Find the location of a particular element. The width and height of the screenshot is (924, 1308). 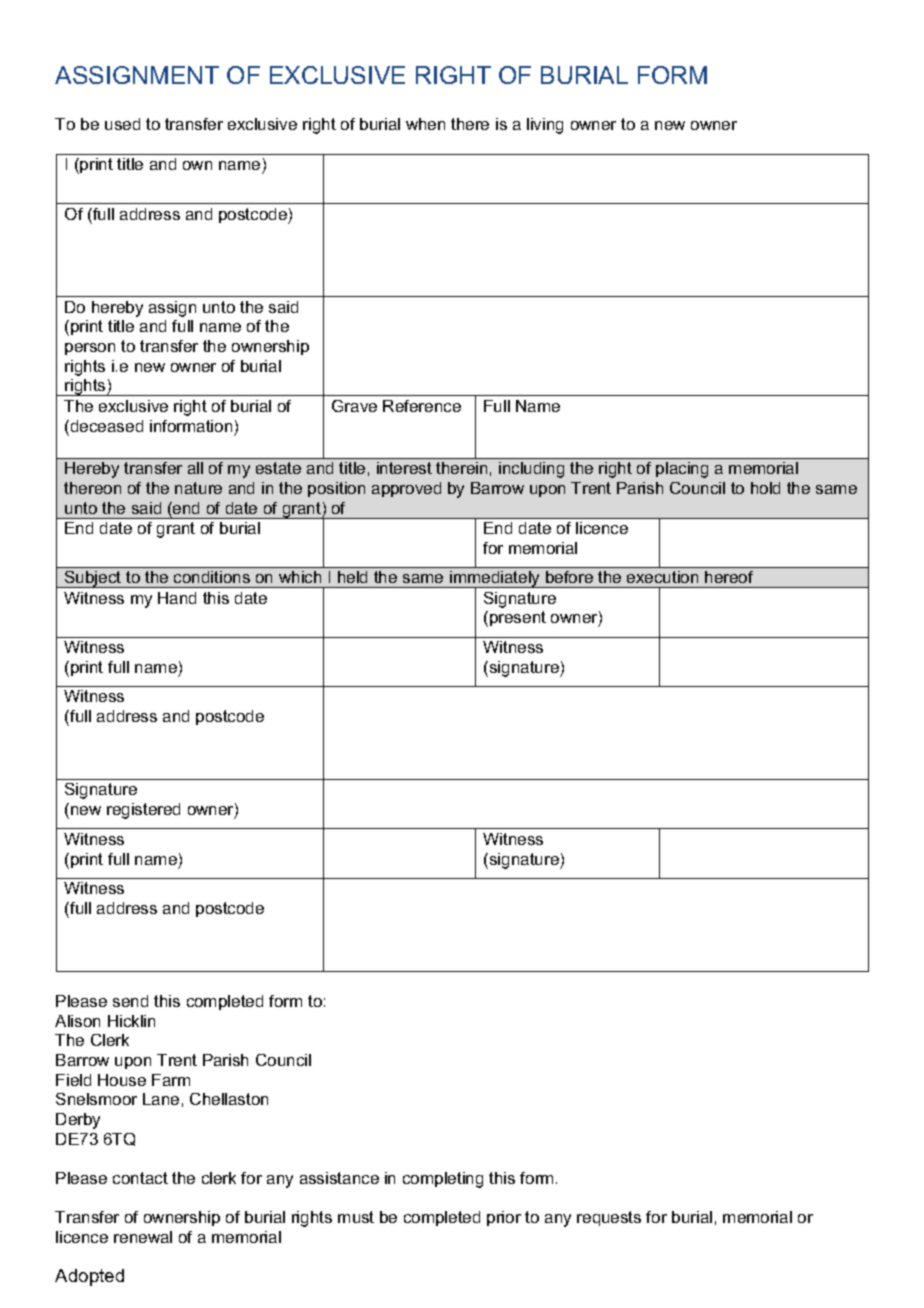

renewal is located at coordinates (143, 1237).
